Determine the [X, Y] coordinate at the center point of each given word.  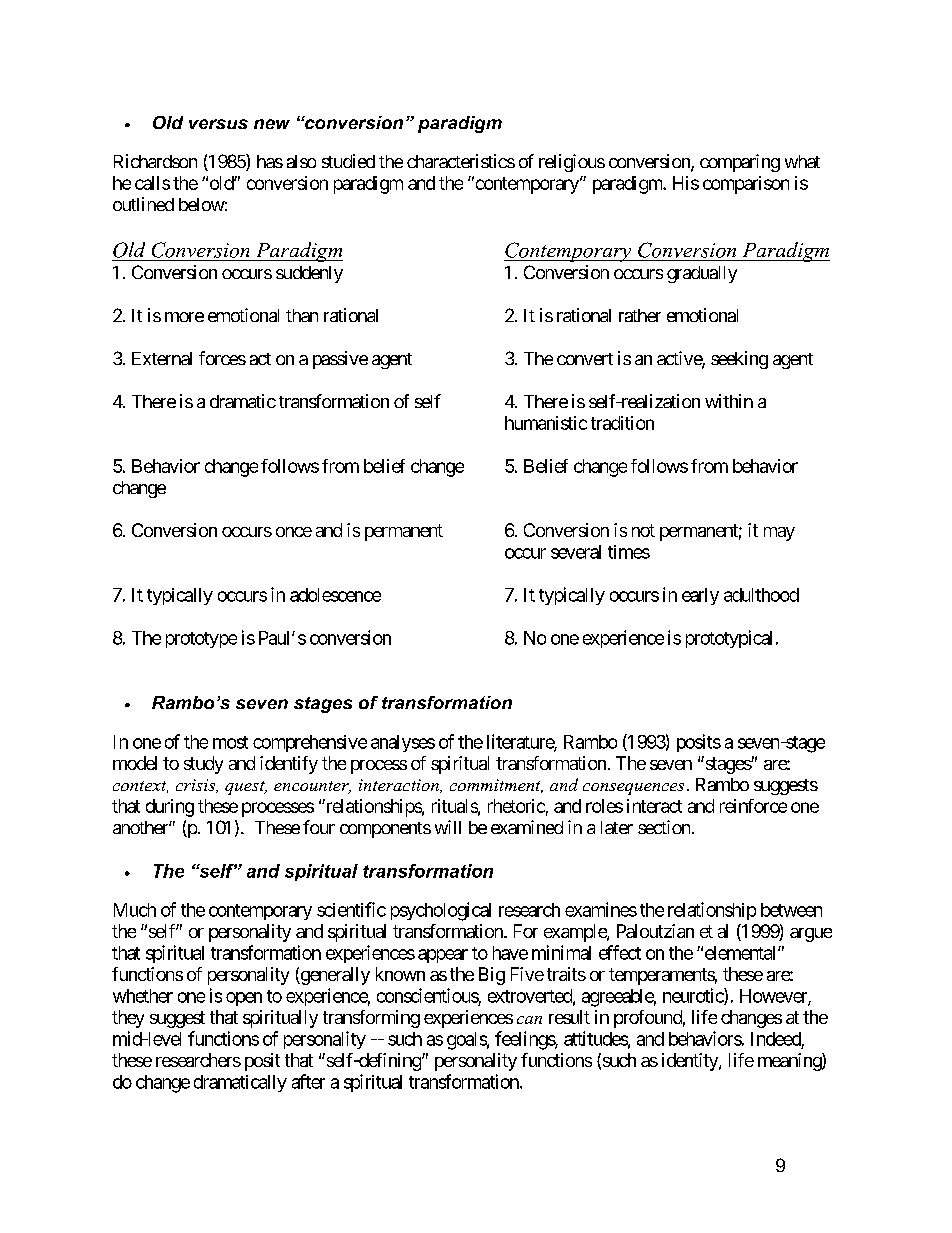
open [244, 999]
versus [218, 124]
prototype [201, 640]
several [576, 552]
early [700, 596]
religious [572, 163]
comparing [740, 163]
